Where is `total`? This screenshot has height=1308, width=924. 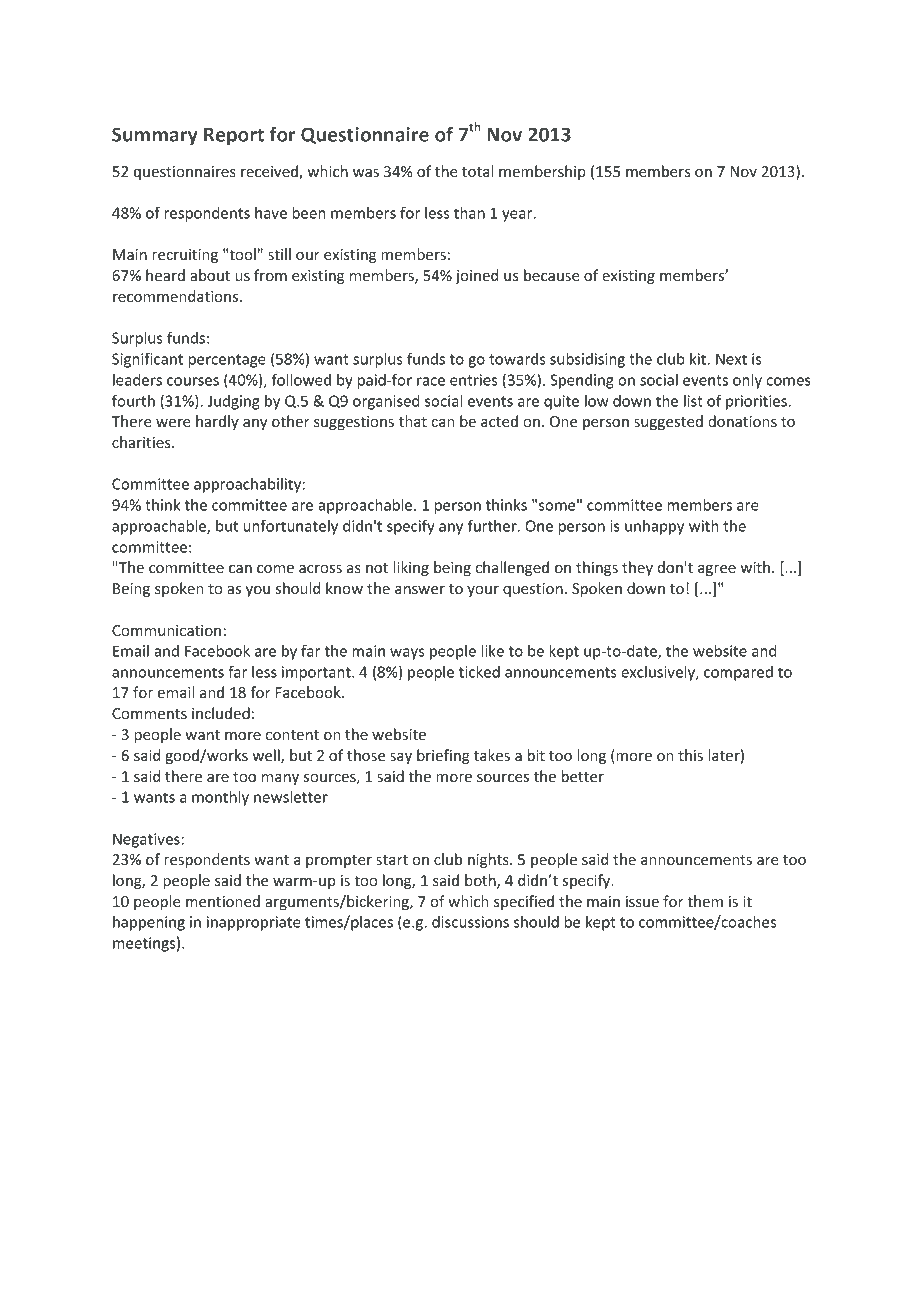 total is located at coordinates (477, 171).
